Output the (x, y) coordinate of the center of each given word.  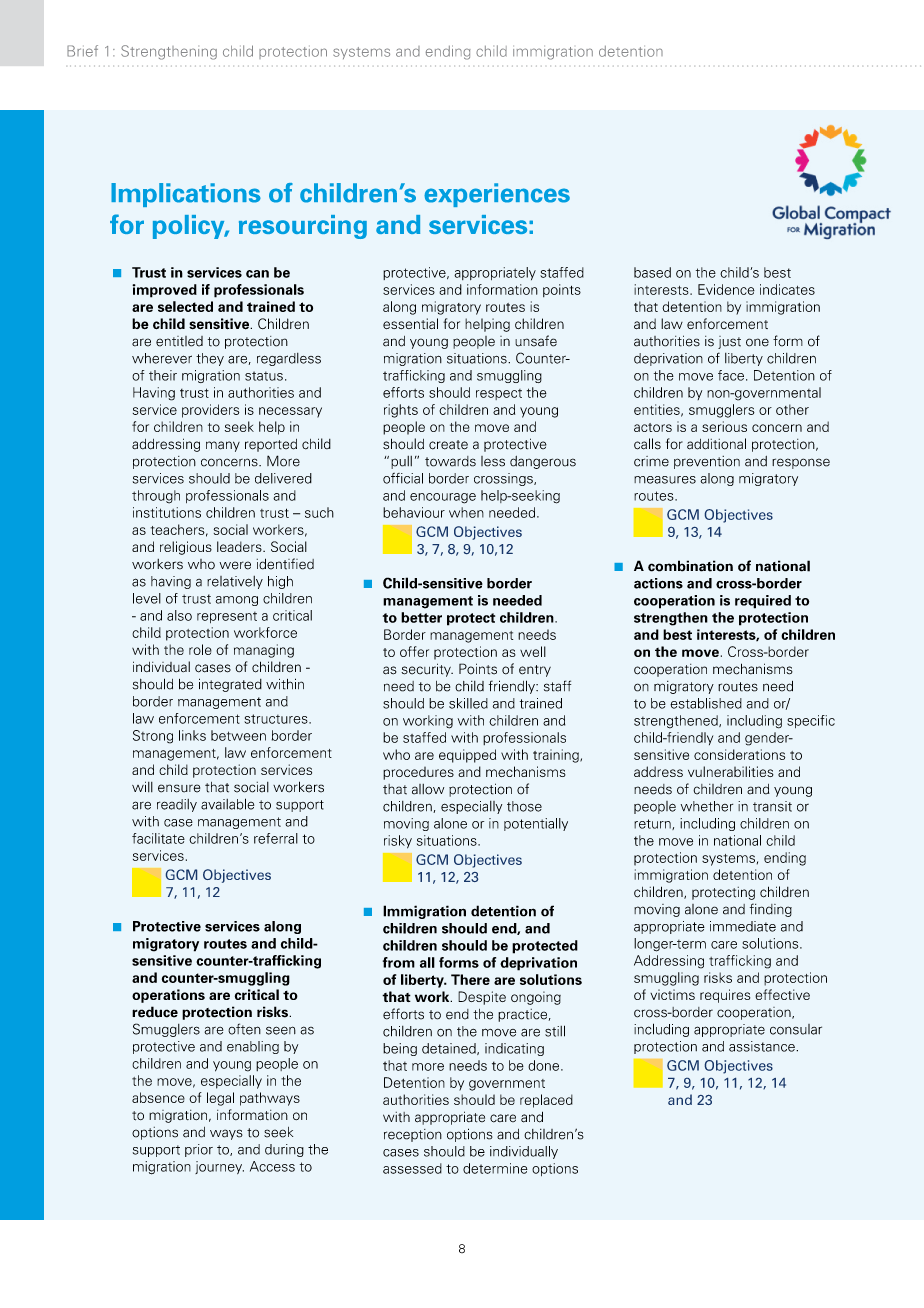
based (652, 272)
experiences (497, 195)
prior (199, 1150)
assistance (763, 1046)
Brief (82, 51)
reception (413, 1135)
